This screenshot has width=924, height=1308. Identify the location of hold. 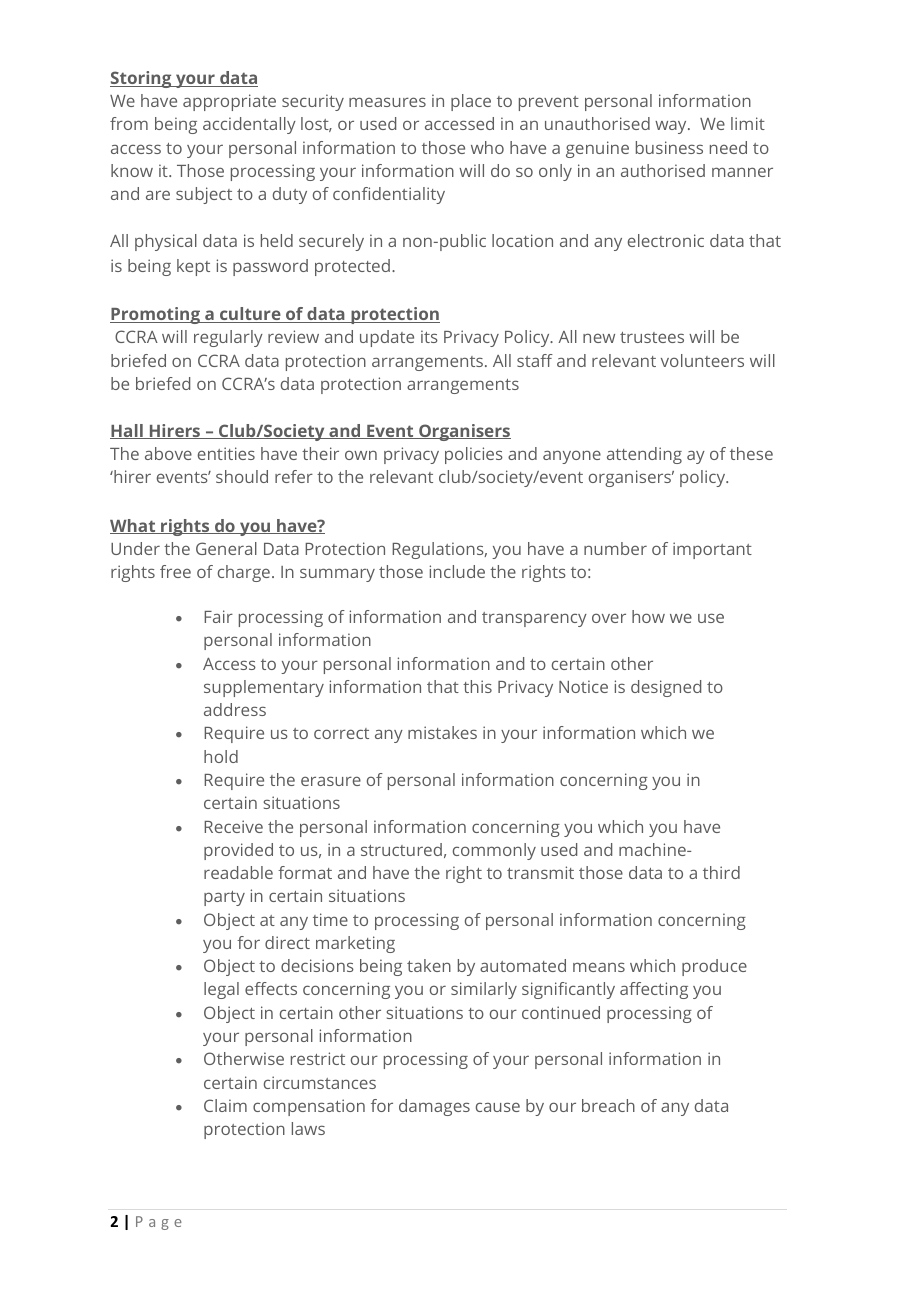
(221, 756).
